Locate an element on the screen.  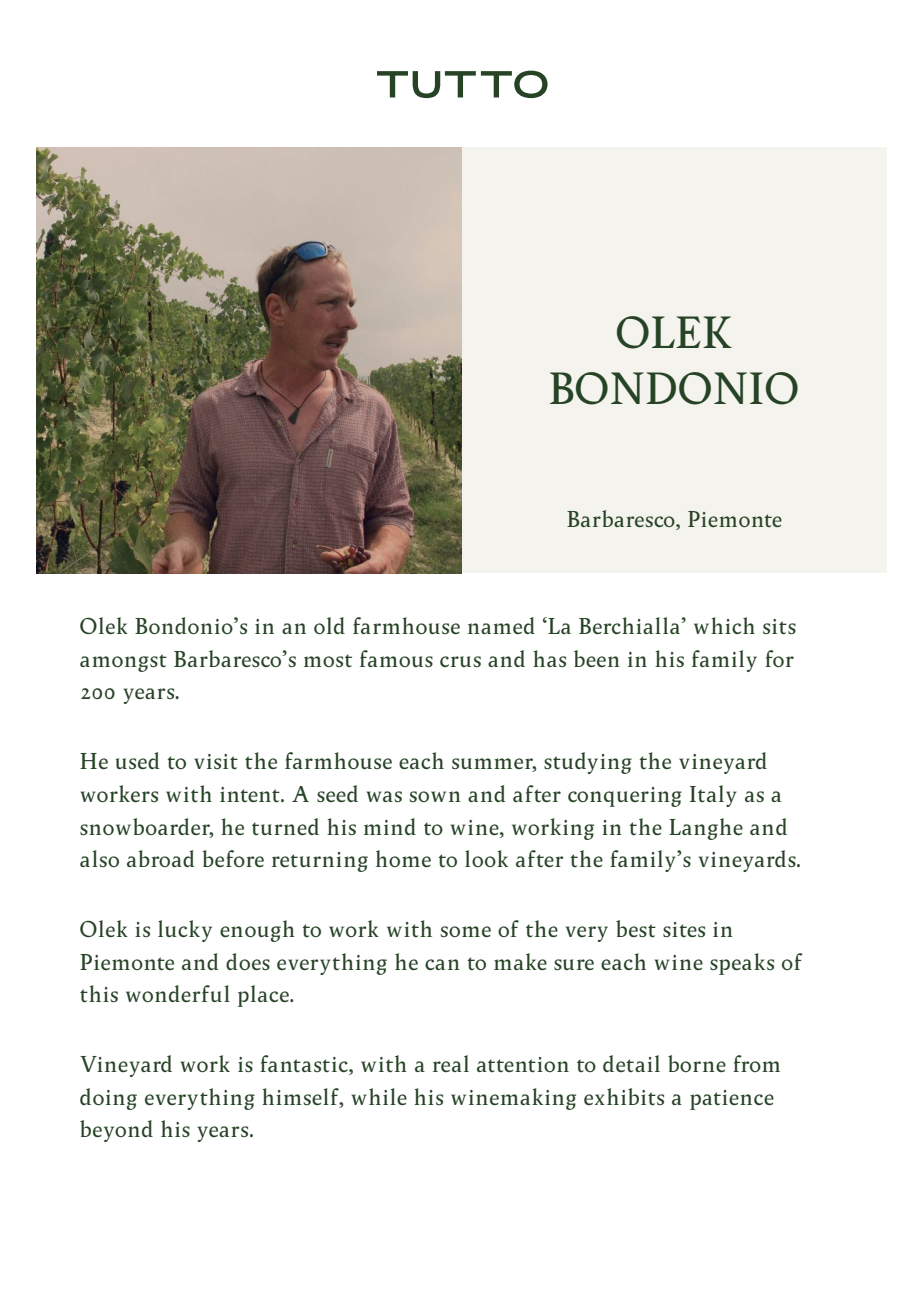
can is located at coordinates (442, 964).
